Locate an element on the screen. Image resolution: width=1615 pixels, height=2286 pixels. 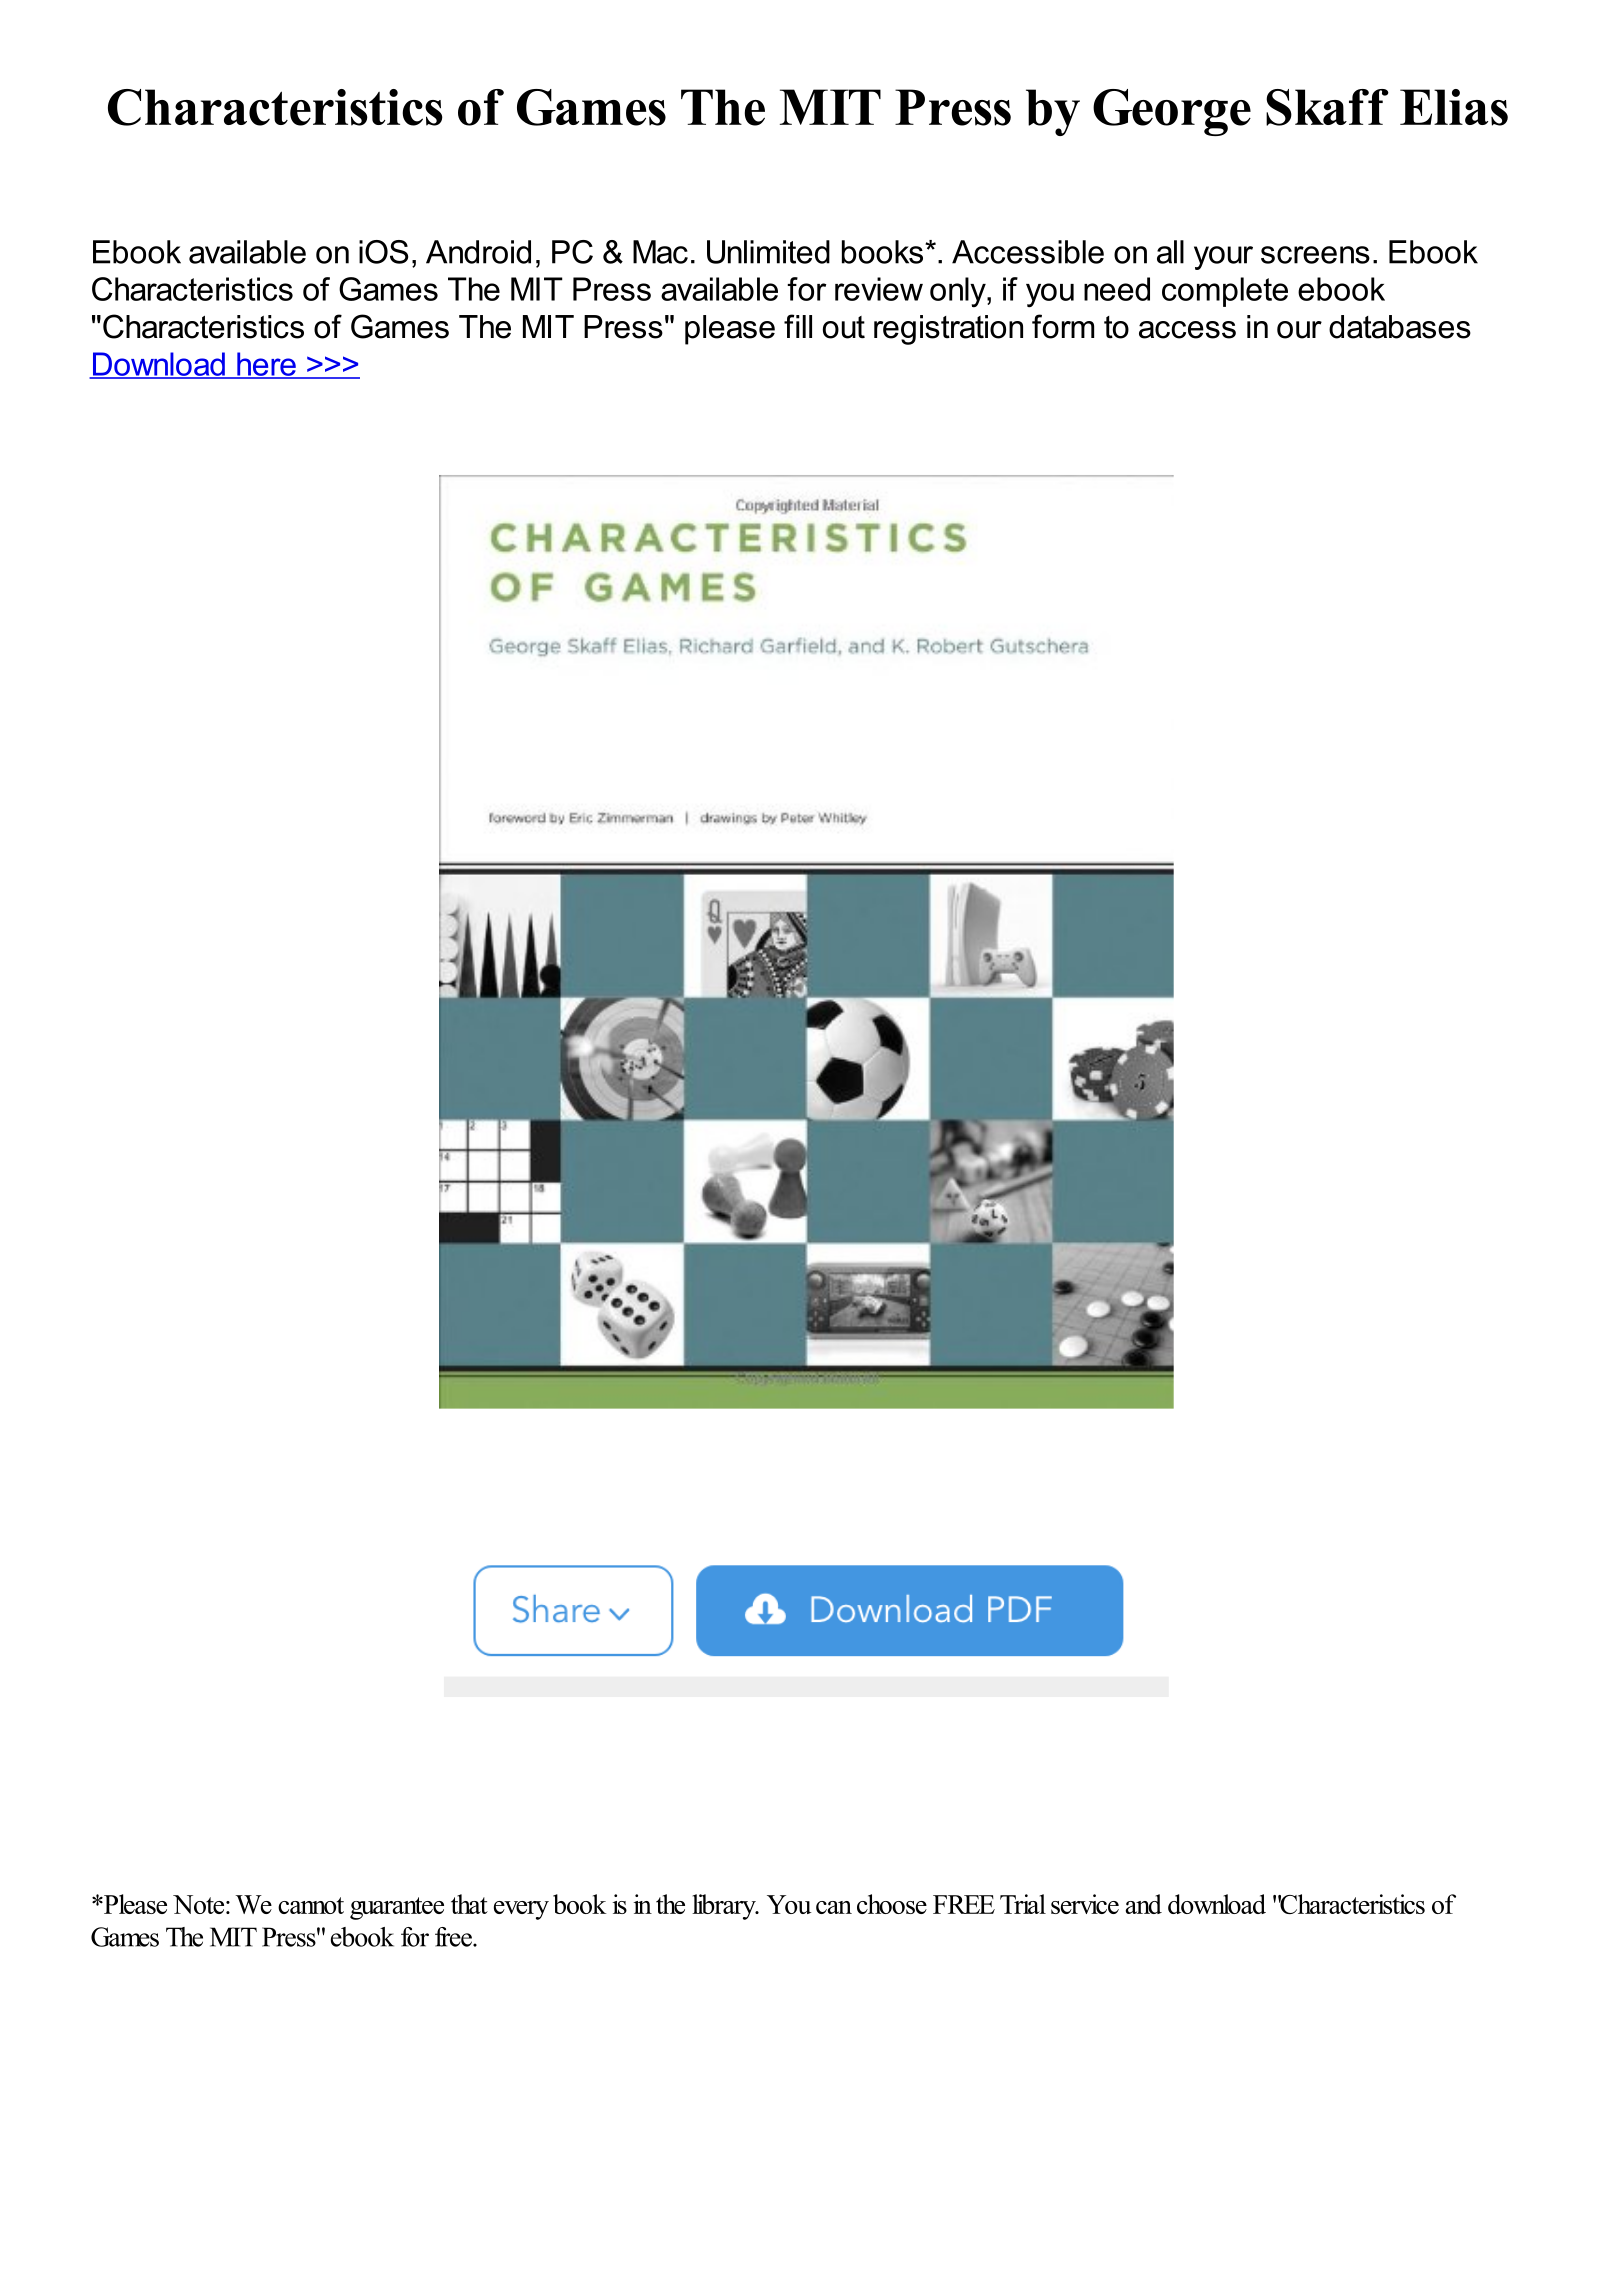
choose is located at coordinates (892, 1904).
